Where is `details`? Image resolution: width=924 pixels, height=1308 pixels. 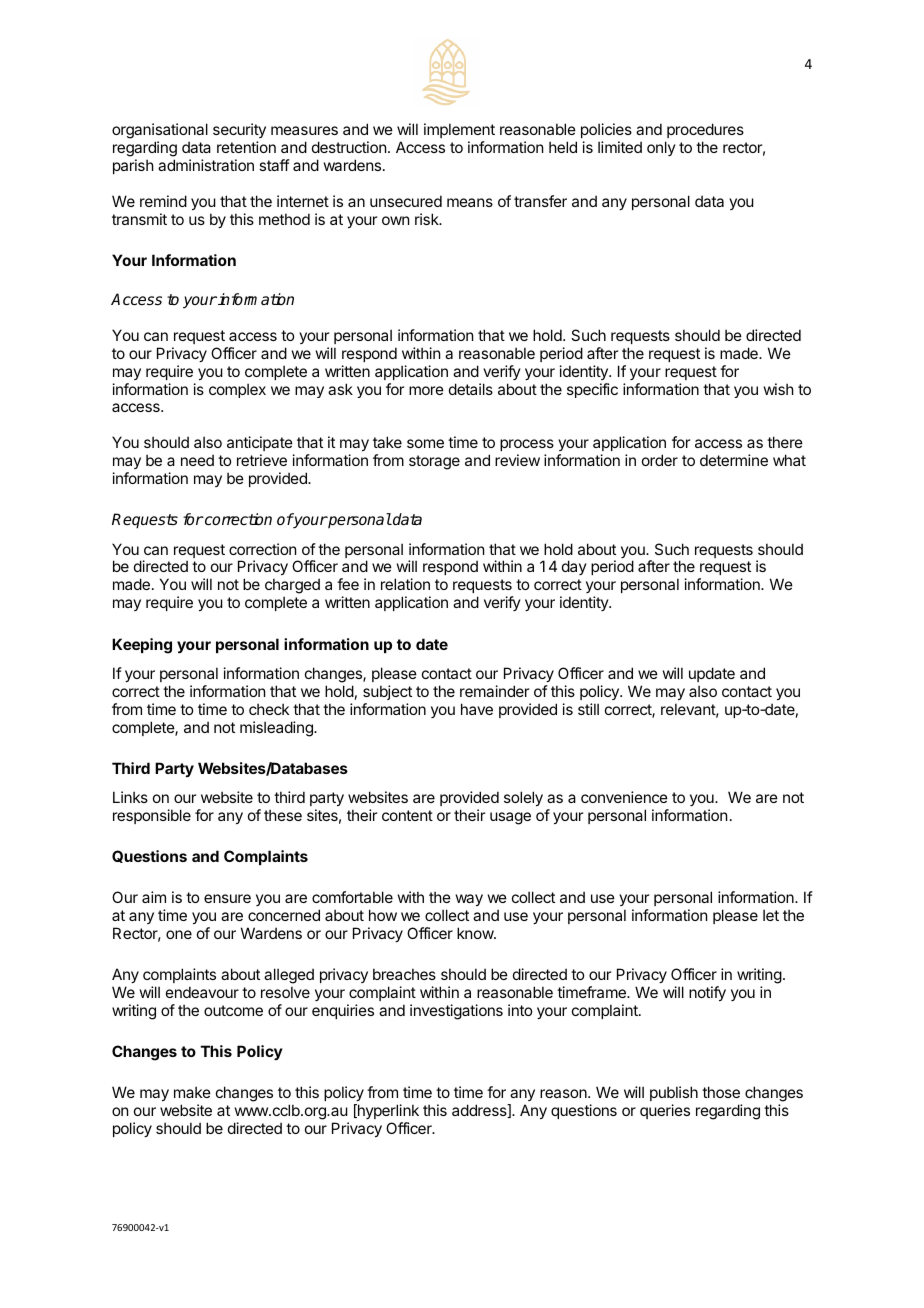
details is located at coordinates (471, 389).
